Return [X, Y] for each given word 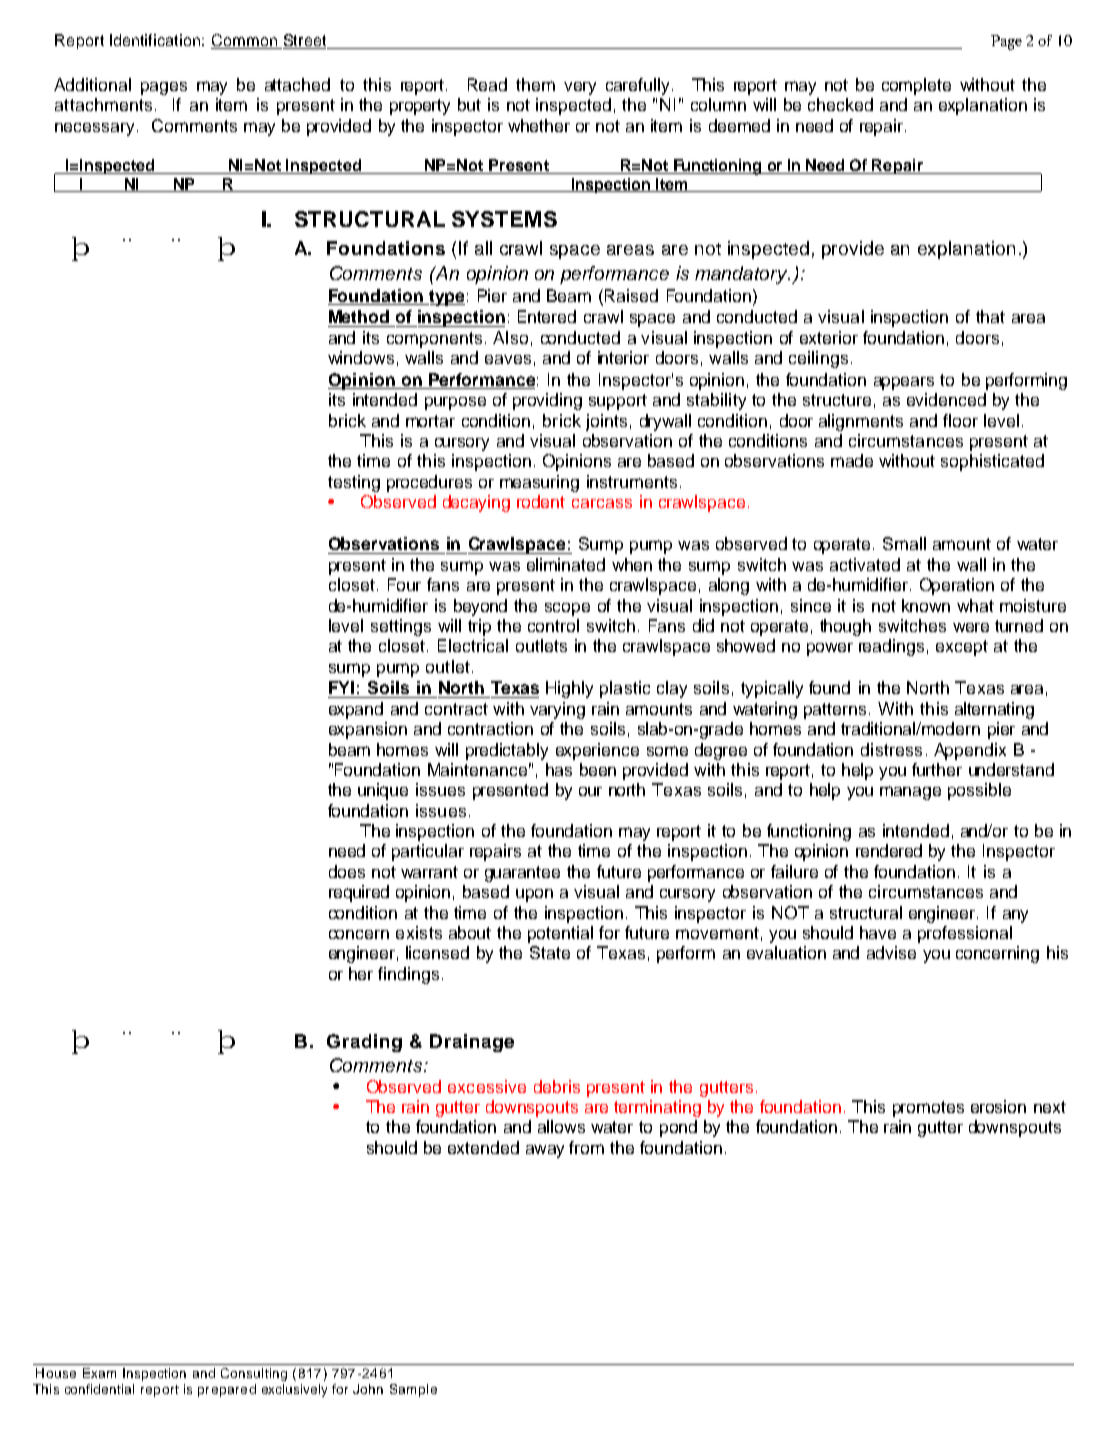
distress [891, 749]
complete [916, 86]
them [535, 84]
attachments [103, 104]
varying [557, 710]
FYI [341, 687]
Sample [413, 1390]
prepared [227, 1390]
